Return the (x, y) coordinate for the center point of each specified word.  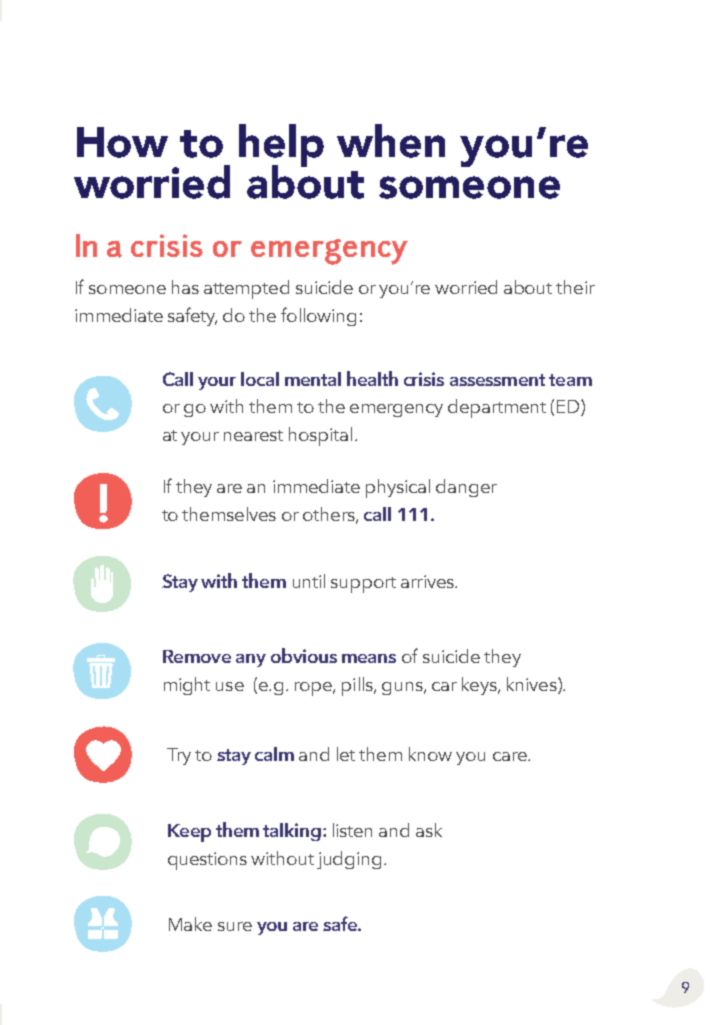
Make (190, 924)
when (391, 141)
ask (429, 830)
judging (349, 860)
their (575, 287)
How (122, 142)
